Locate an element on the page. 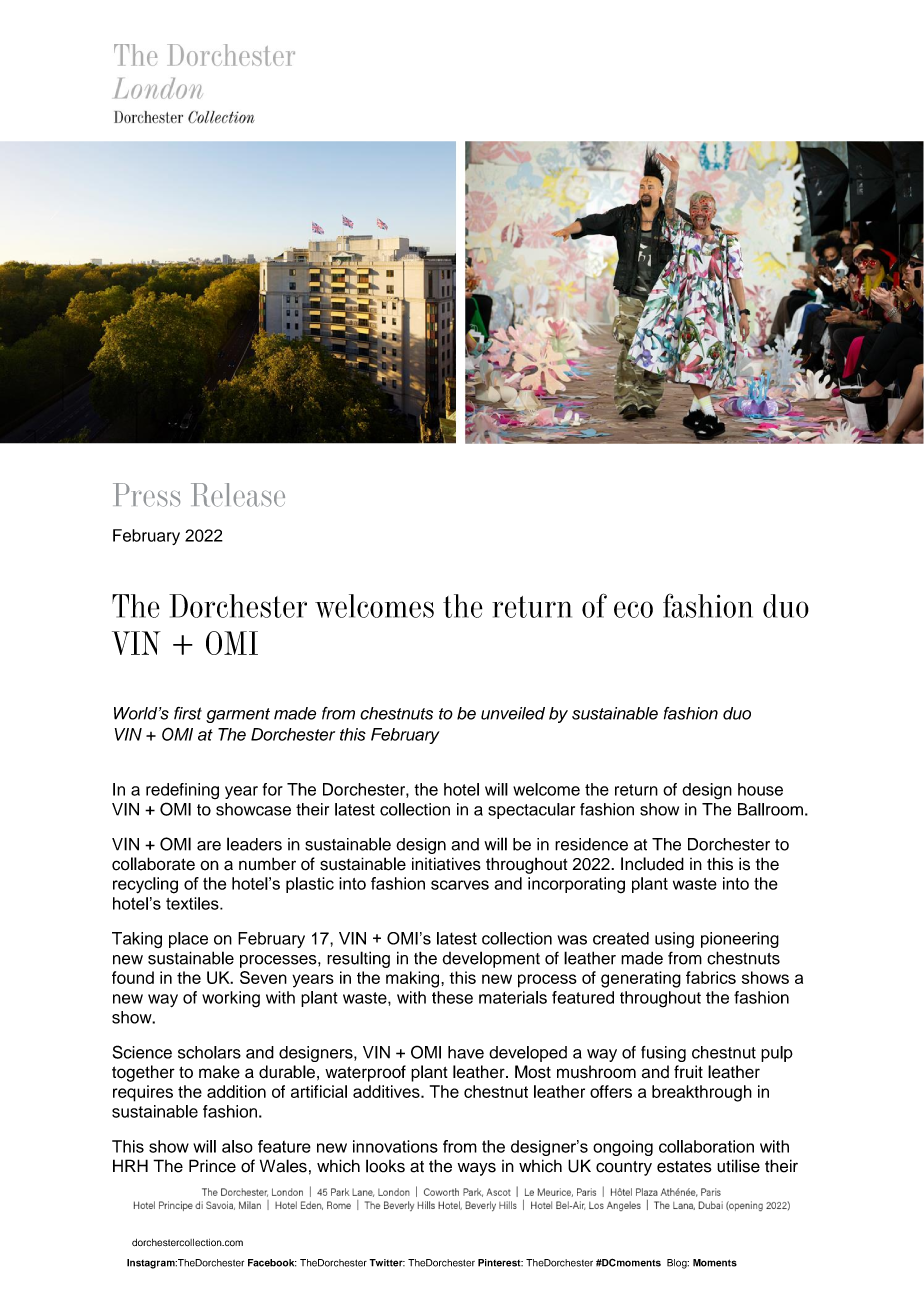 The width and height of the page is (924, 1308). Included is located at coordinates (652, 864).
